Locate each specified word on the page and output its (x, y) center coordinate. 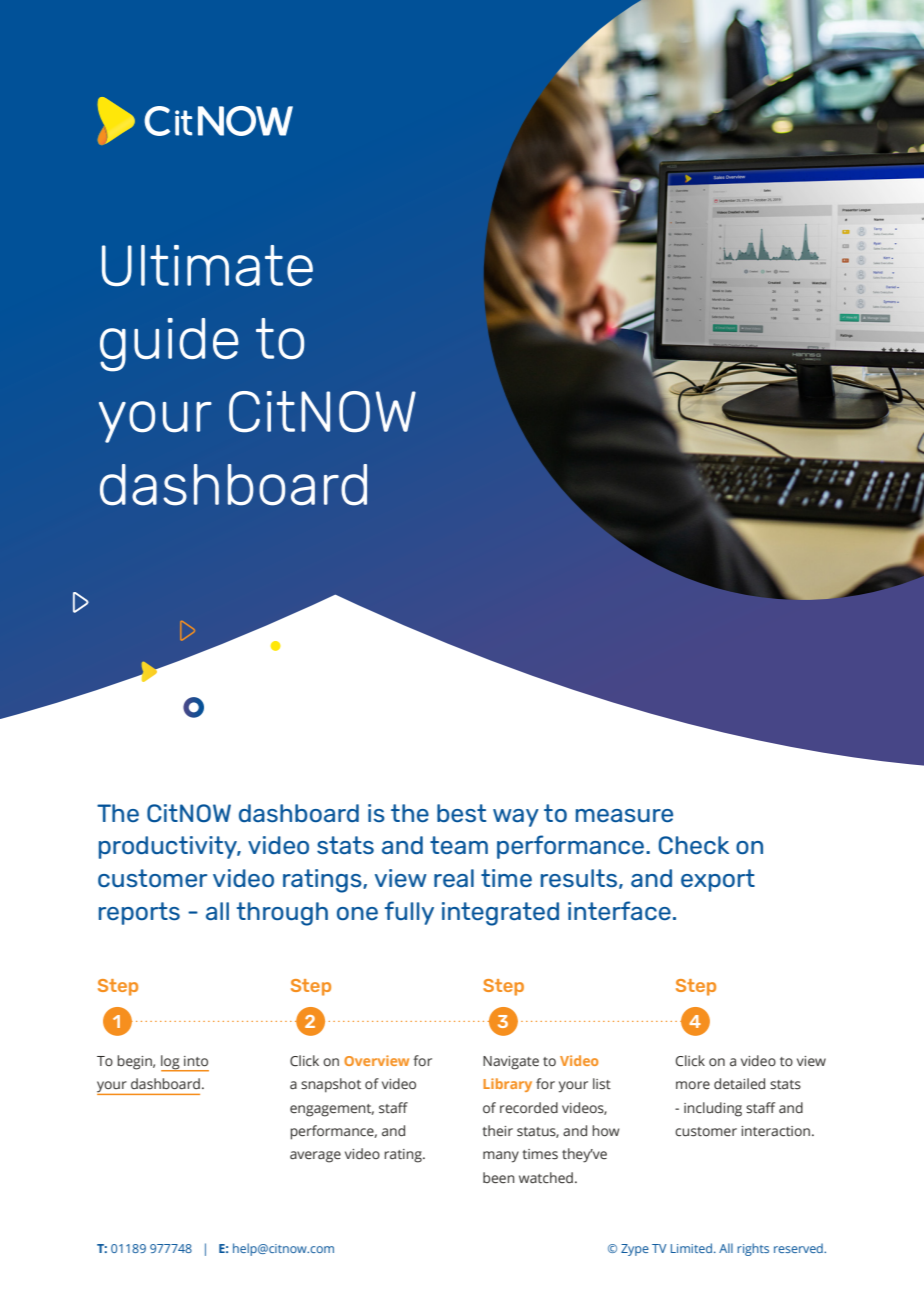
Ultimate (207, 265)
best (461, 813)
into (196, 1061)
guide (169, 345)
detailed (739, 1083)
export (718, 880)
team (459, 845)
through (282, 914)
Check (693, 845)
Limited (691, 1248)
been (499, 1177)
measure (624, 815)
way (516, 818)
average (315, 1157)
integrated (500, 914)
